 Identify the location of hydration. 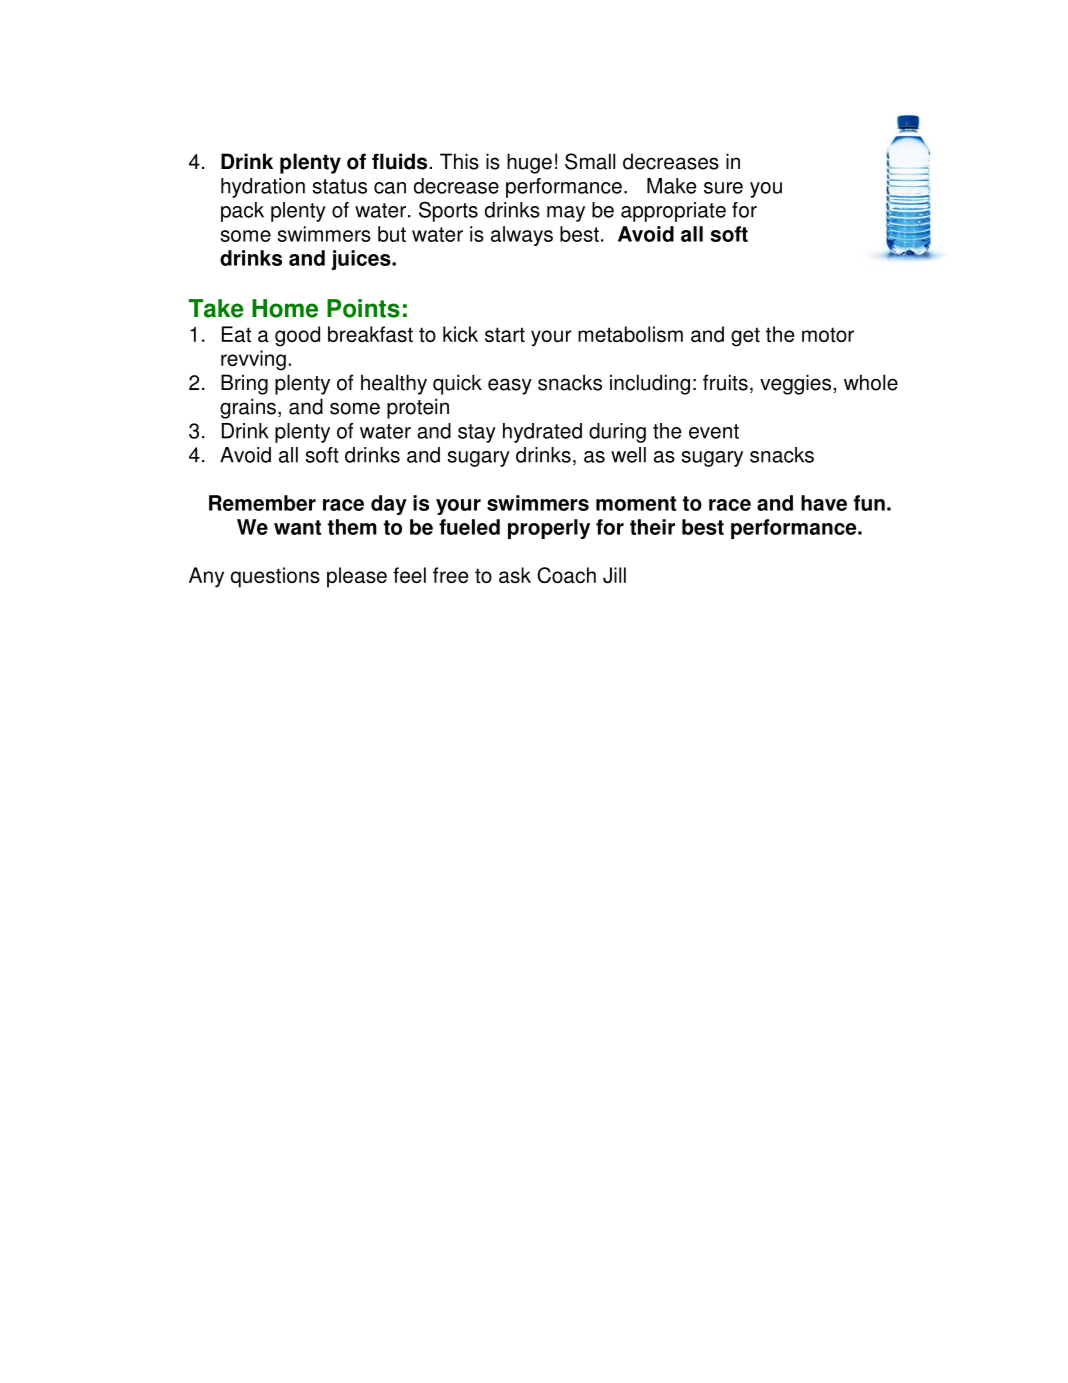
(263, 188).
